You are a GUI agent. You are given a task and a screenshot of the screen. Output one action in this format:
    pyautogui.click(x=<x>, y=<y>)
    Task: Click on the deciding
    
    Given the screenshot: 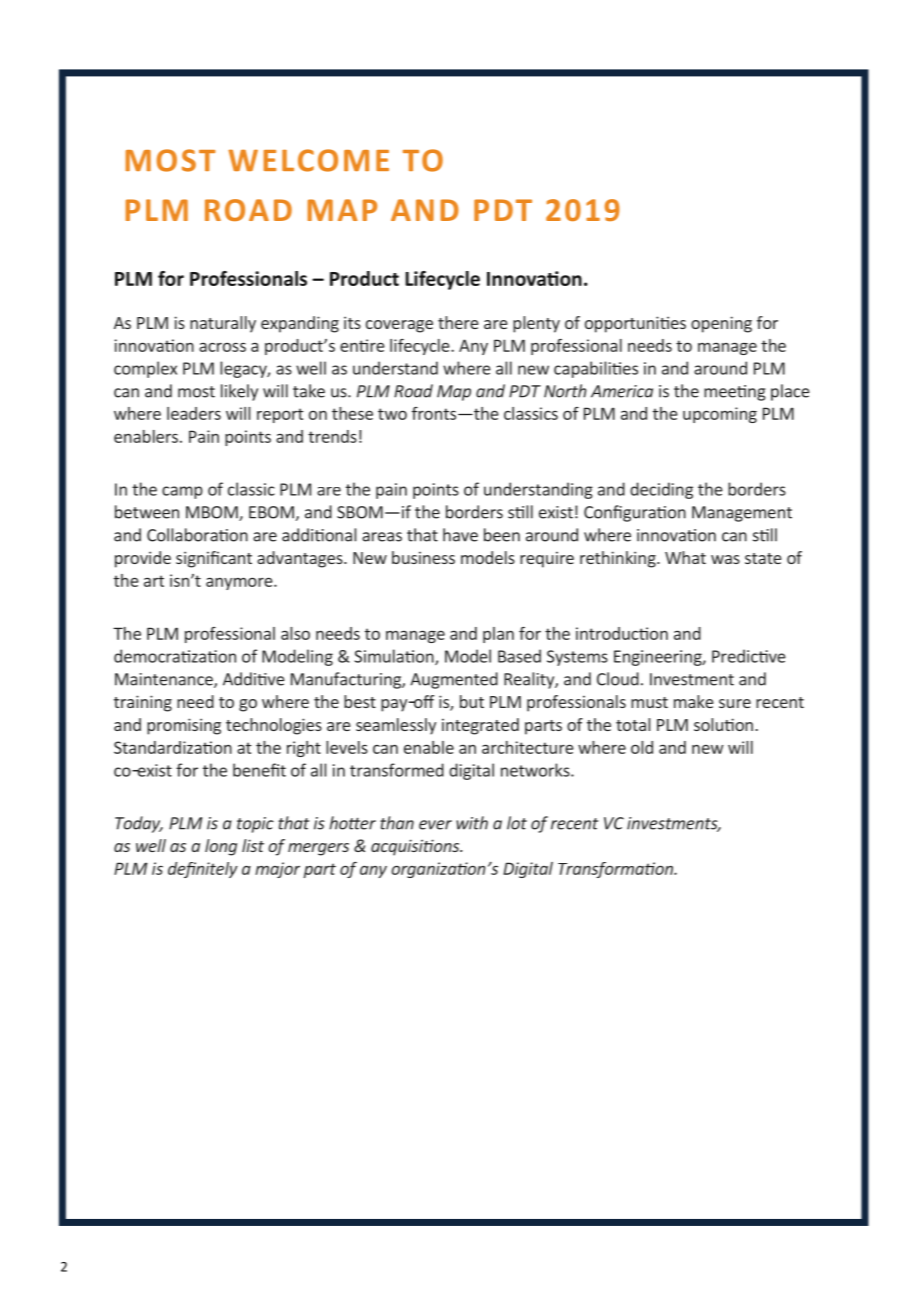 What is the action you would take?
    pyautogui.click(x=661, y=490)
